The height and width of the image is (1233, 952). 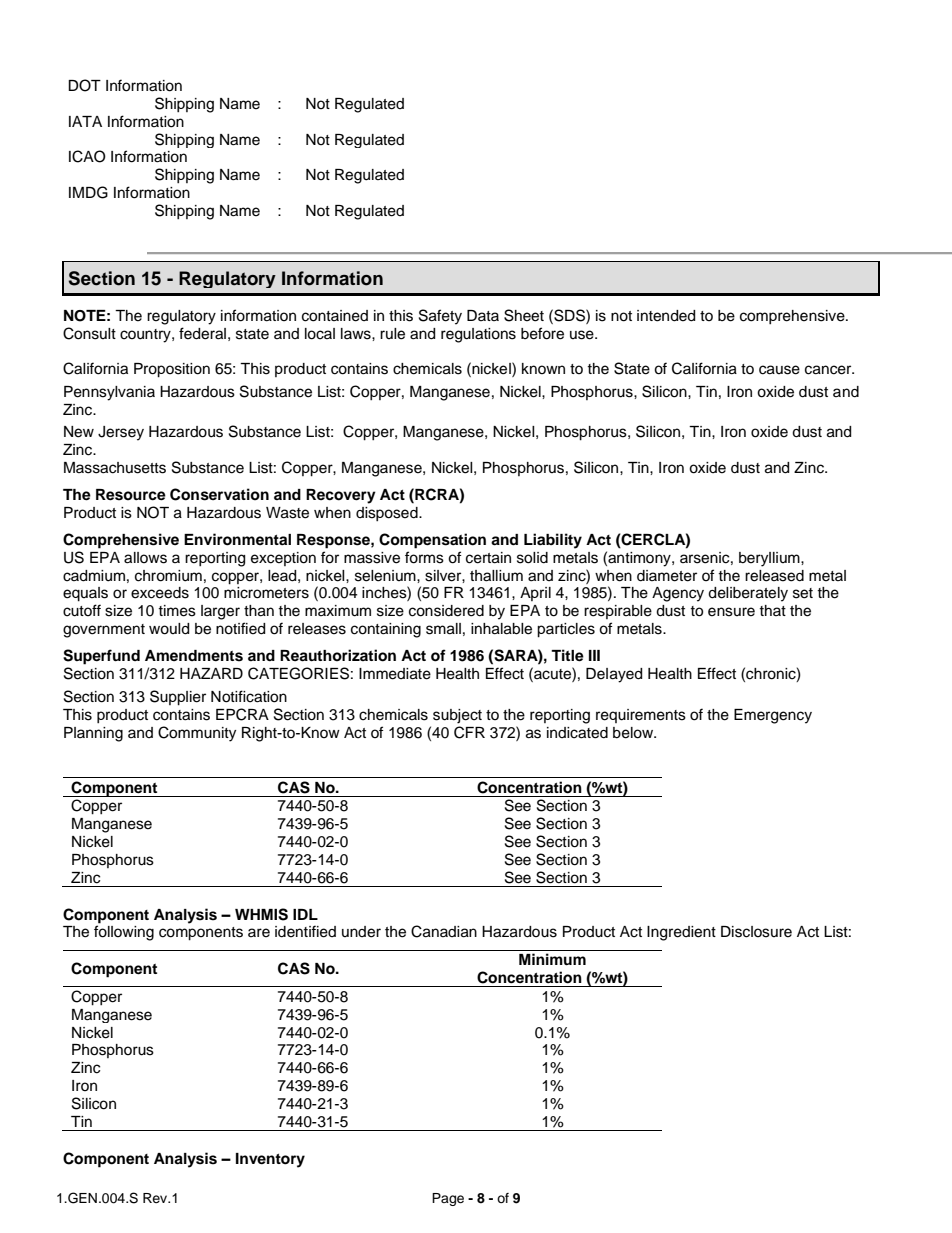 I want to click on intended, so click(x=666, y=316).
